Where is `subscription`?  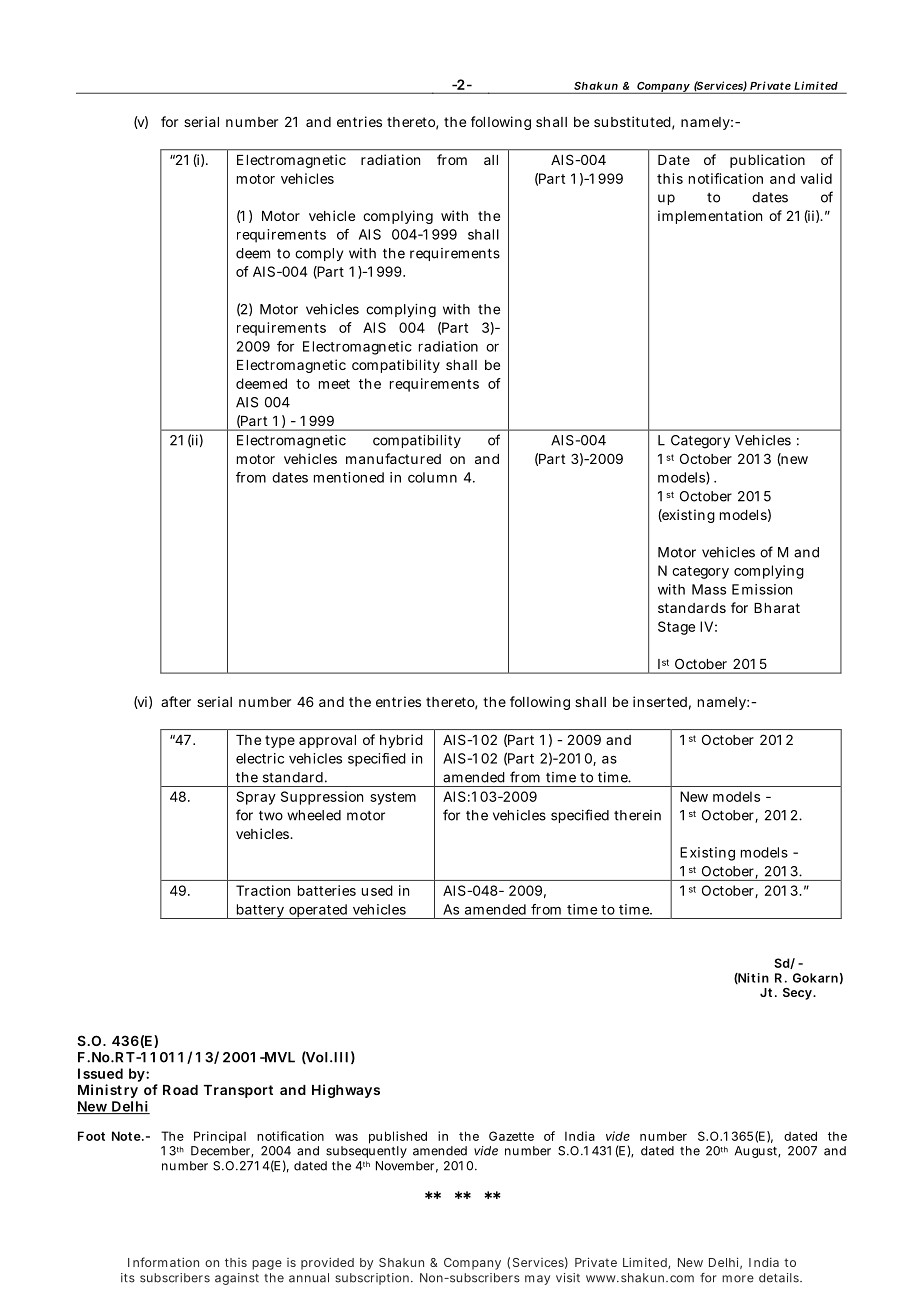 subscription is located at coordinates (373, 1279).
